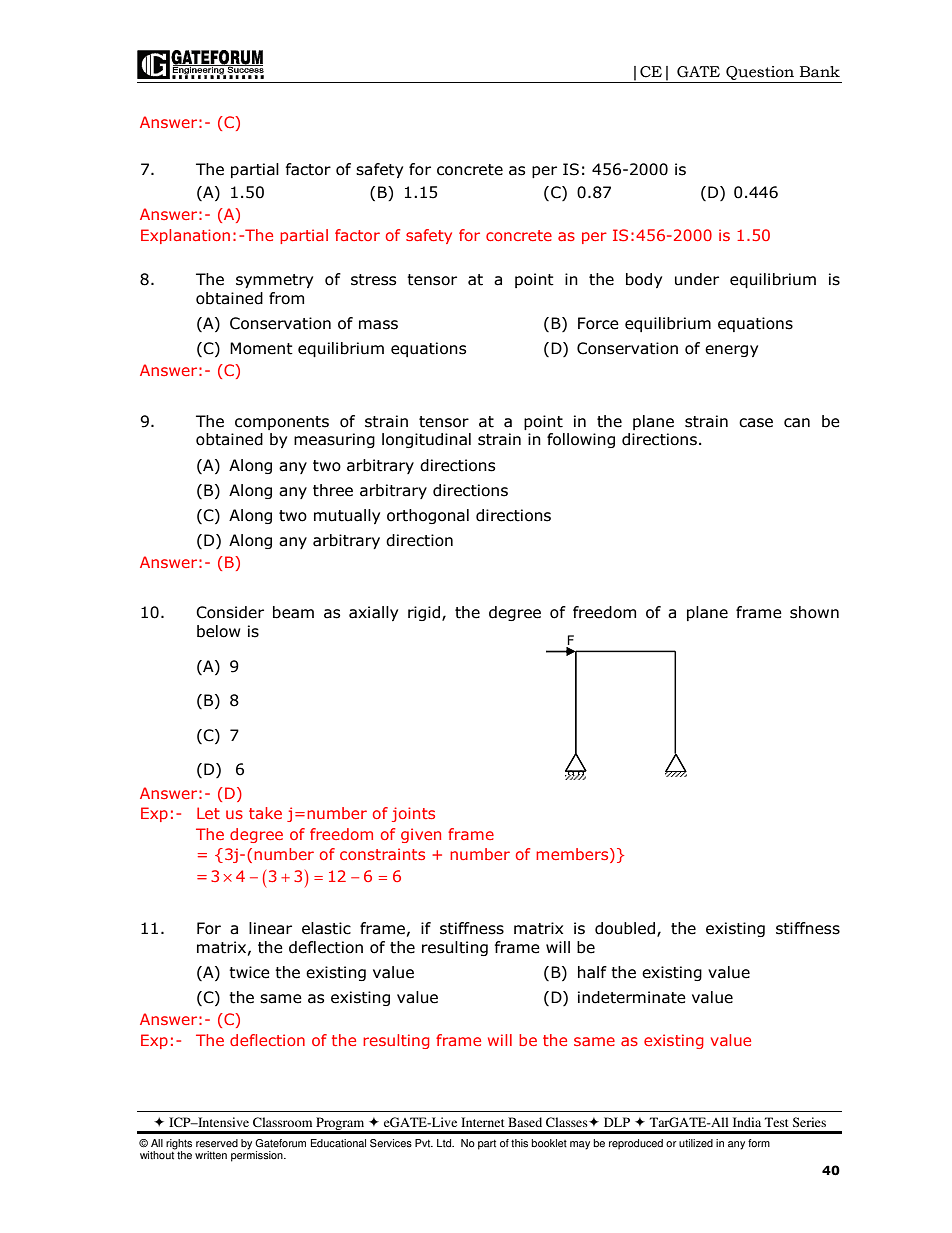 The width and height of the document is (952, 1233). I want to click on Moment, so click(261, 348).
